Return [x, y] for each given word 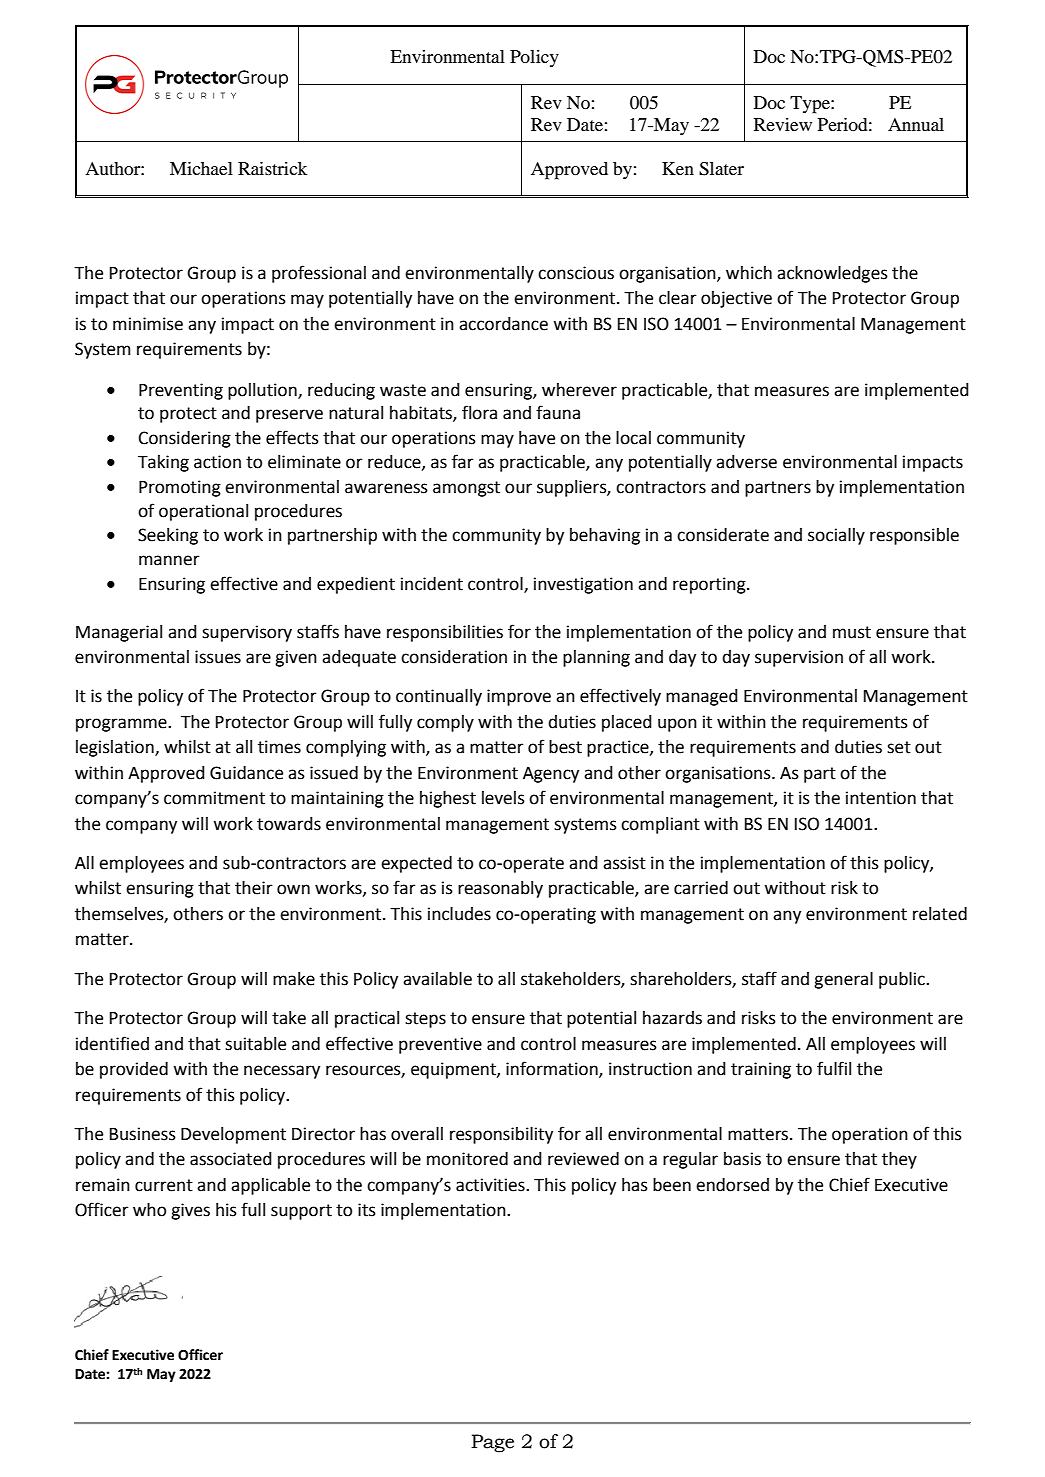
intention [881, 798]
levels [503, 798]
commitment [214, 798]
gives [190, 1211]
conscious [576, 273]
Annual [916, 124]
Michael [201, 168]
